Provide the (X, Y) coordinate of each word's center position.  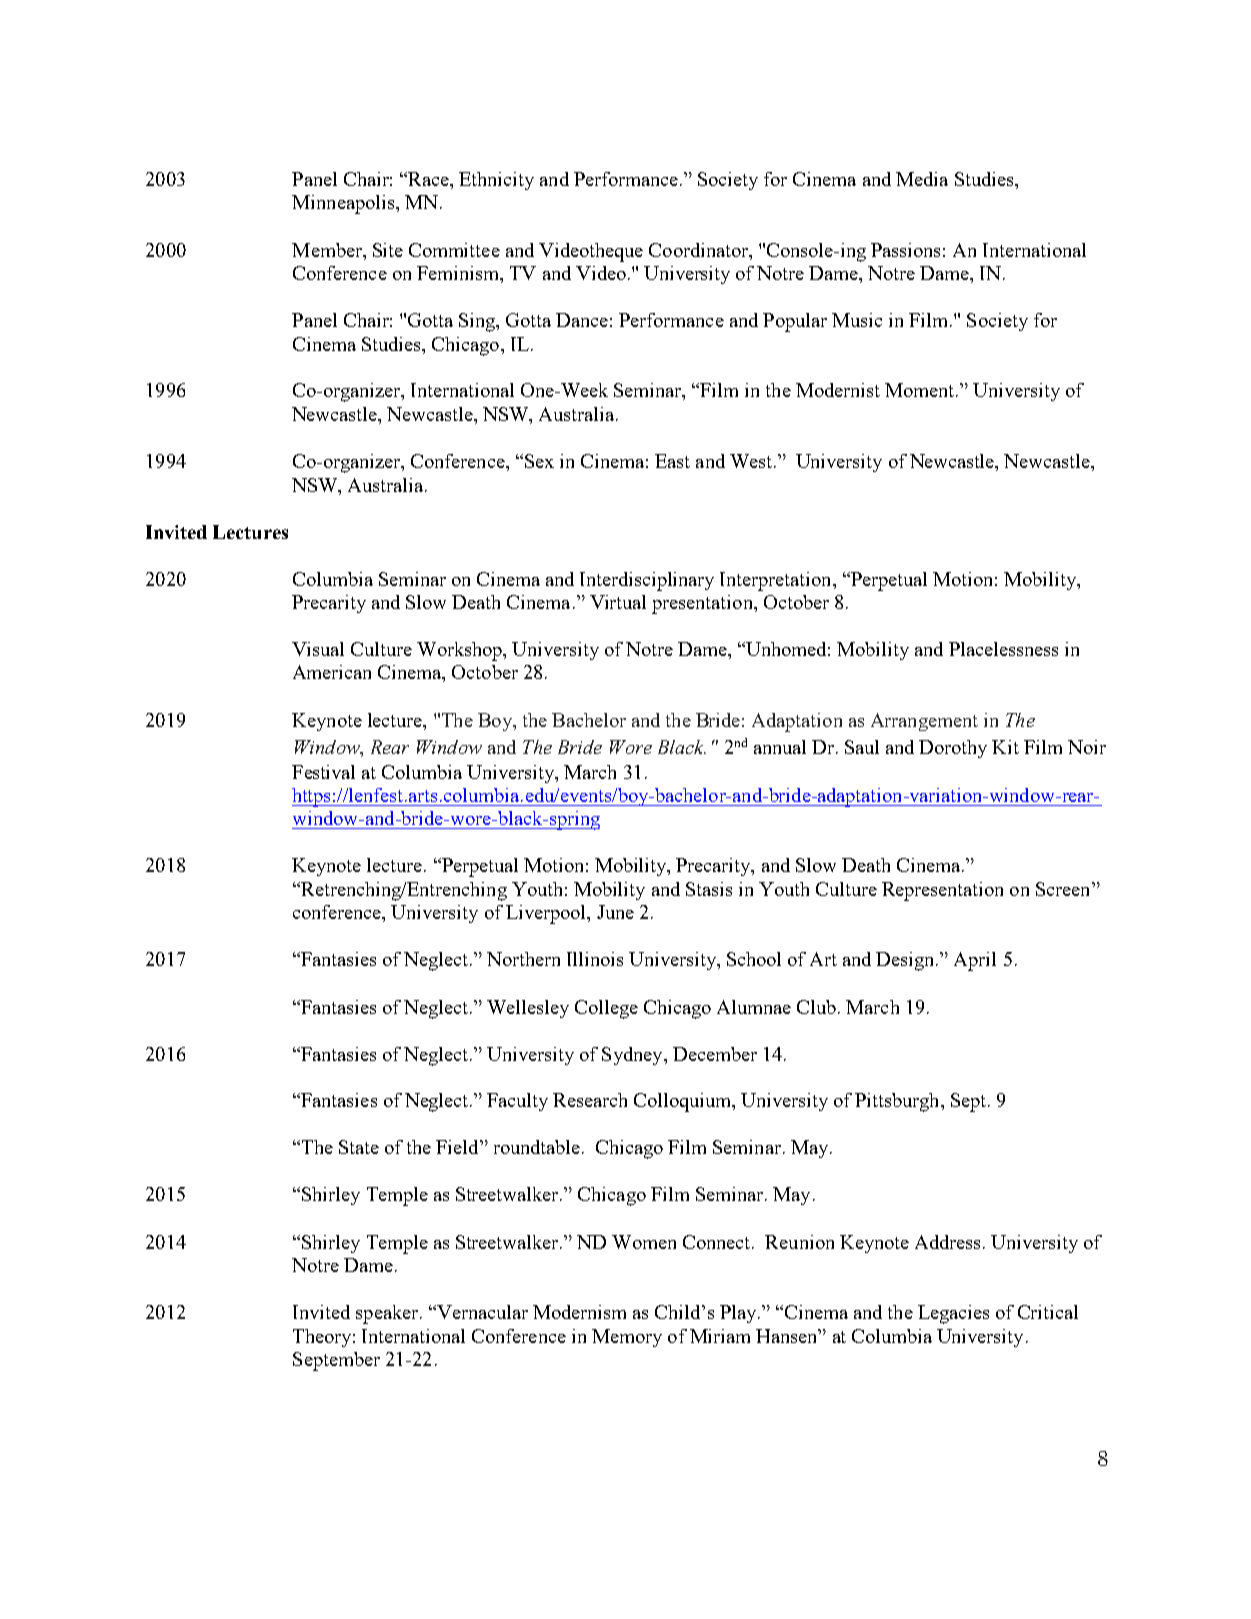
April (975, 961)
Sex (539, 461)
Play (739, 1314)
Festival (323, 772)
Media (922, 179)
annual (780, 747)
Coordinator (699, 250)
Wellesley (528, 1009)
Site (388, 250)
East (672, 461)
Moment (921, 390)
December (715, 1054)
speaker (387, 1314)
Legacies (953, 1314)
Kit (1005, 747)
